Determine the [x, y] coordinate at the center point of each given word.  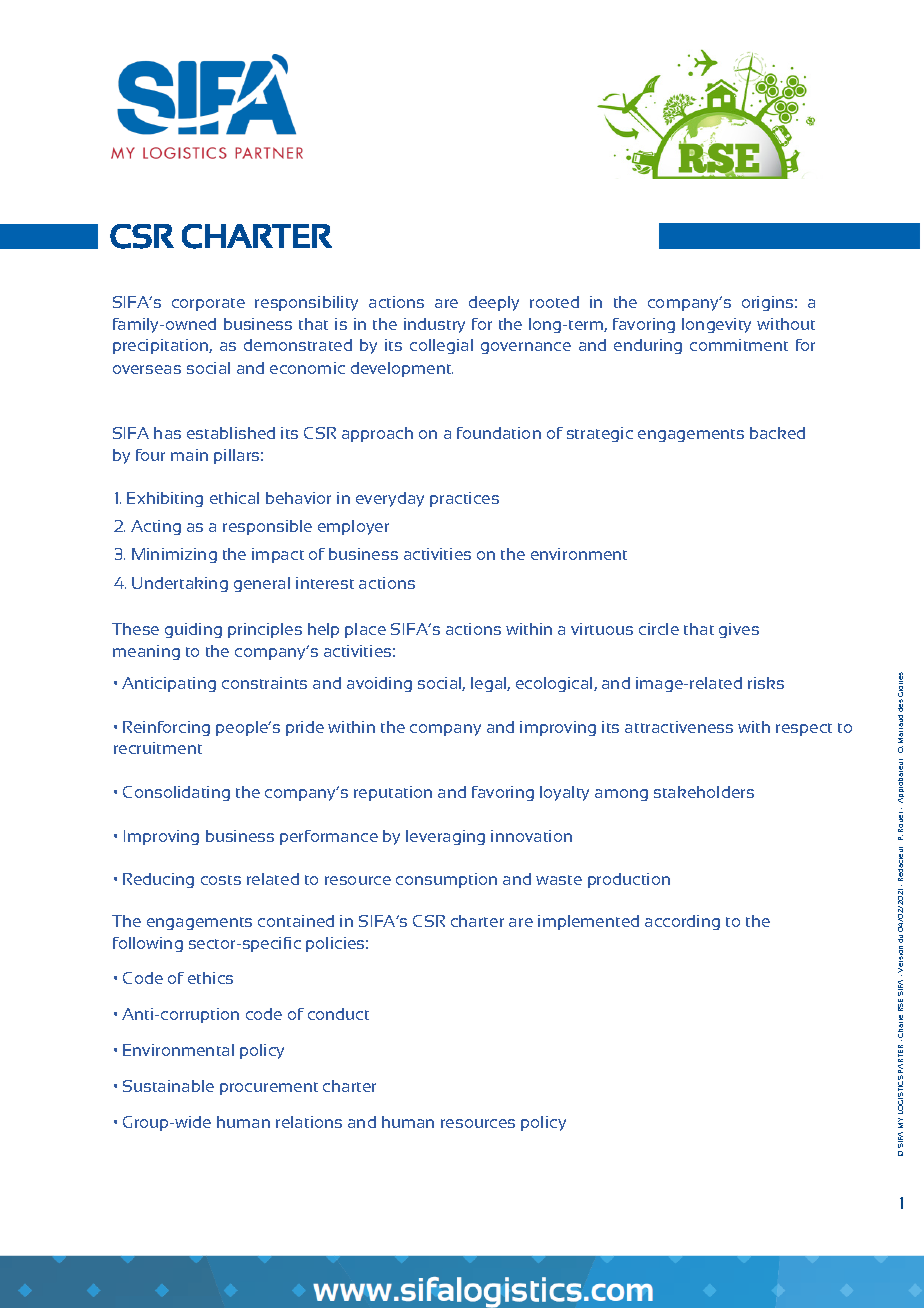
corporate [208, 304]
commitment [739, 345]
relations [309, 1122]
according [682, 922]
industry [434, 325]
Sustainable [168, 1086]
